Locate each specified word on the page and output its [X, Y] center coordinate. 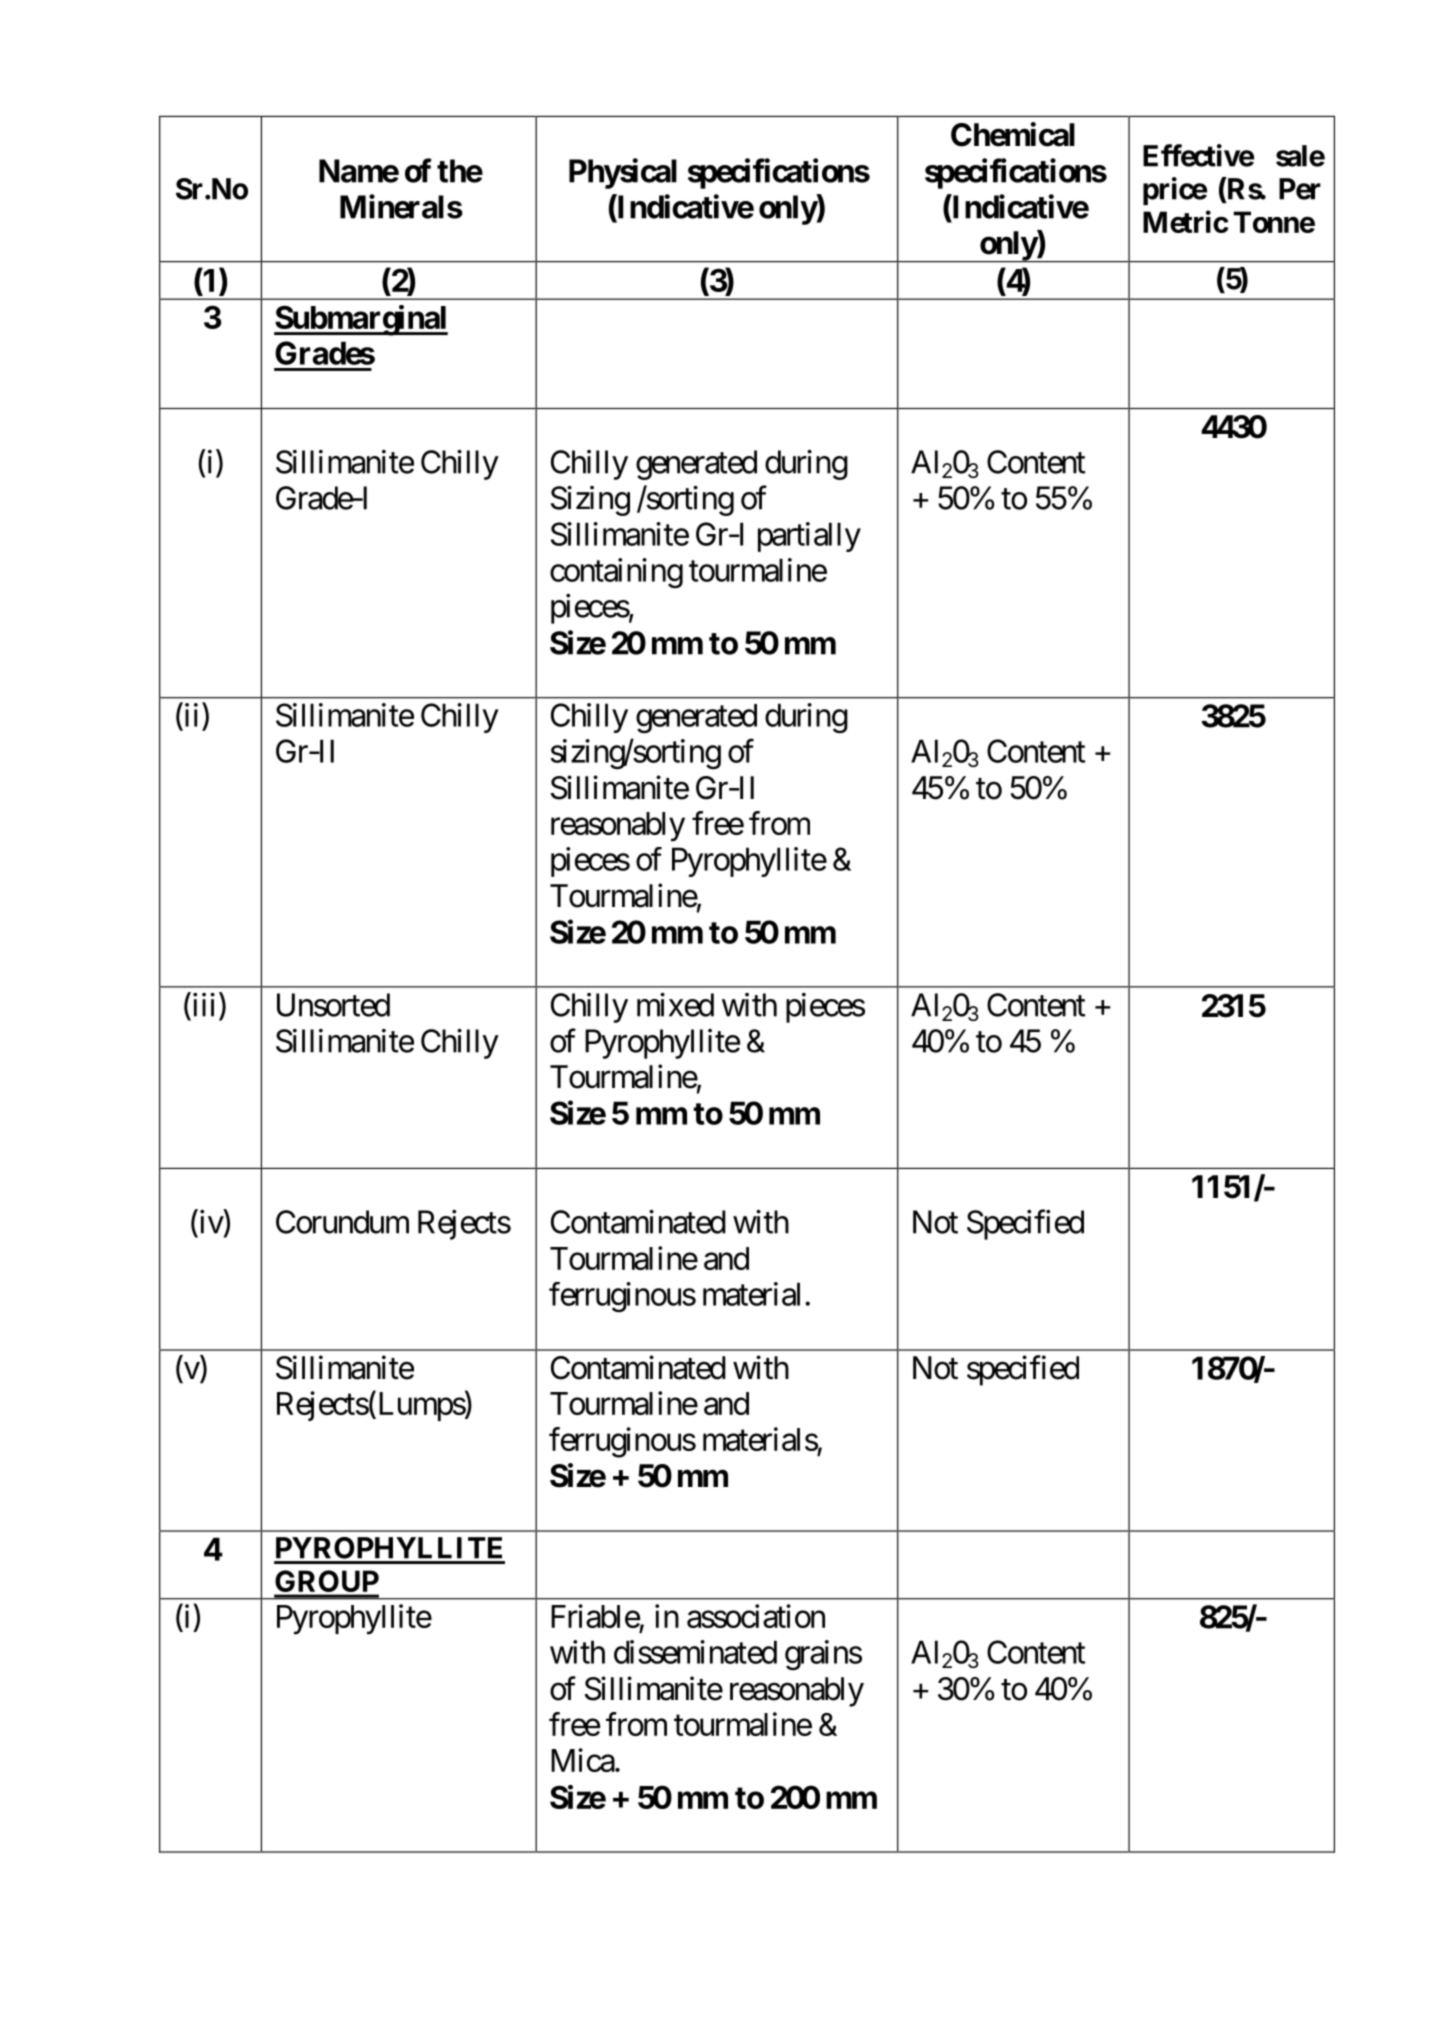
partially [809, 537]
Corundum [342, 1222]
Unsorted [333, 1005]
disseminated [695, 1652]
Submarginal [361, 320]
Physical [623, 173]
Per [1300, 189]
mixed [675, 1005]
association [756, 1616]
